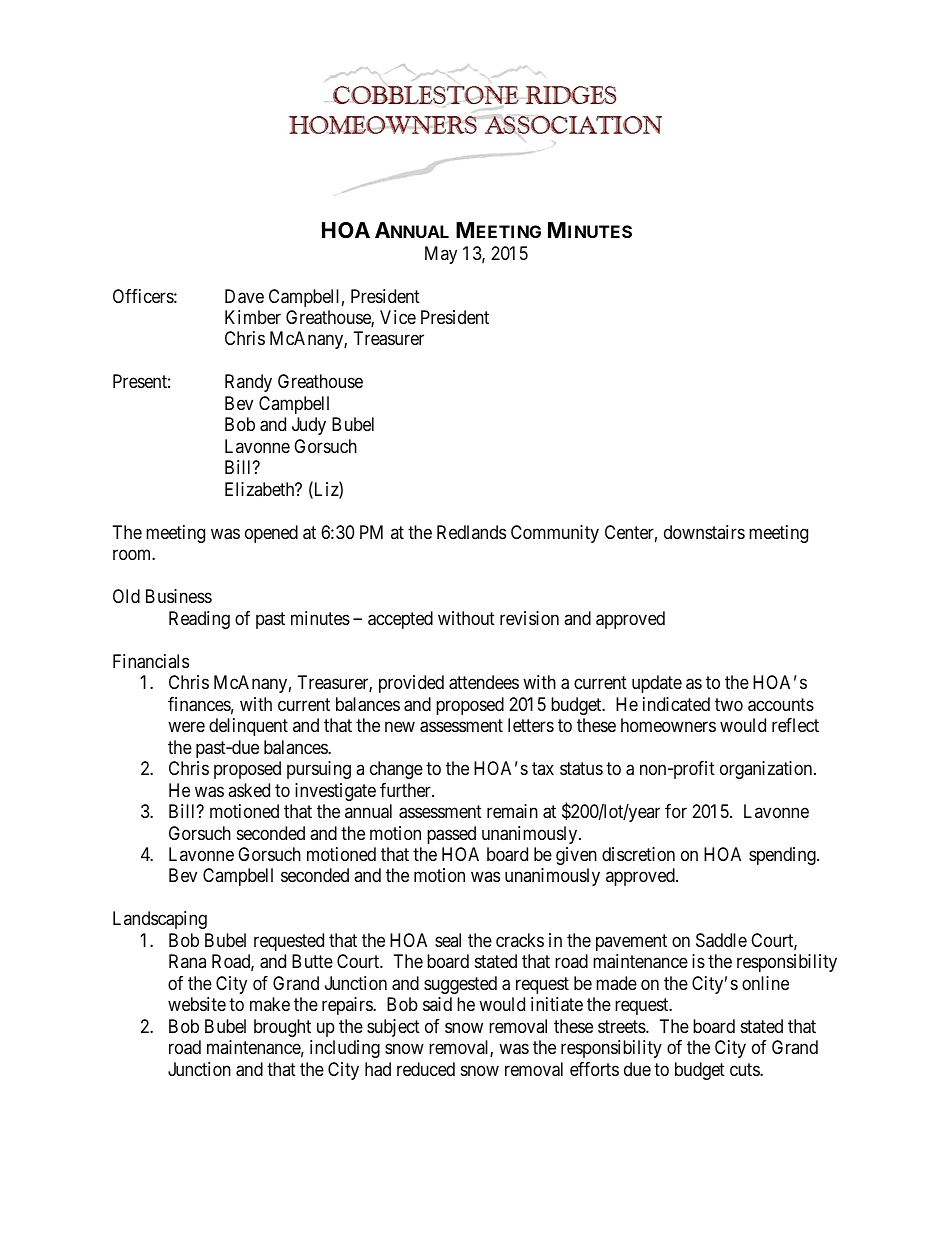 The height and width of the screenshot is (1233, 952). I want to click on May, so click(441, 255).
